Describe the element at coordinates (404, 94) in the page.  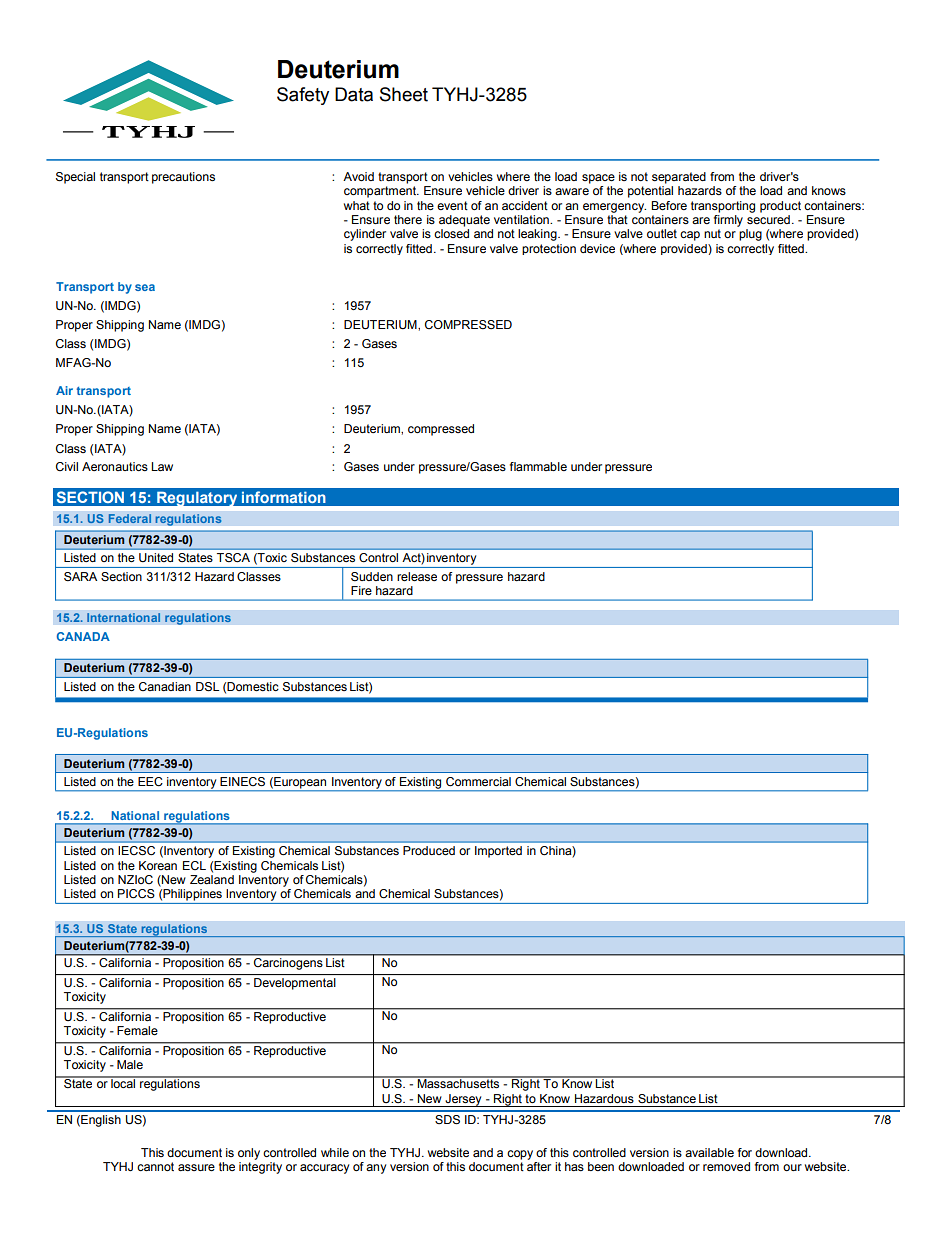
I see `Sheet` at that location.
